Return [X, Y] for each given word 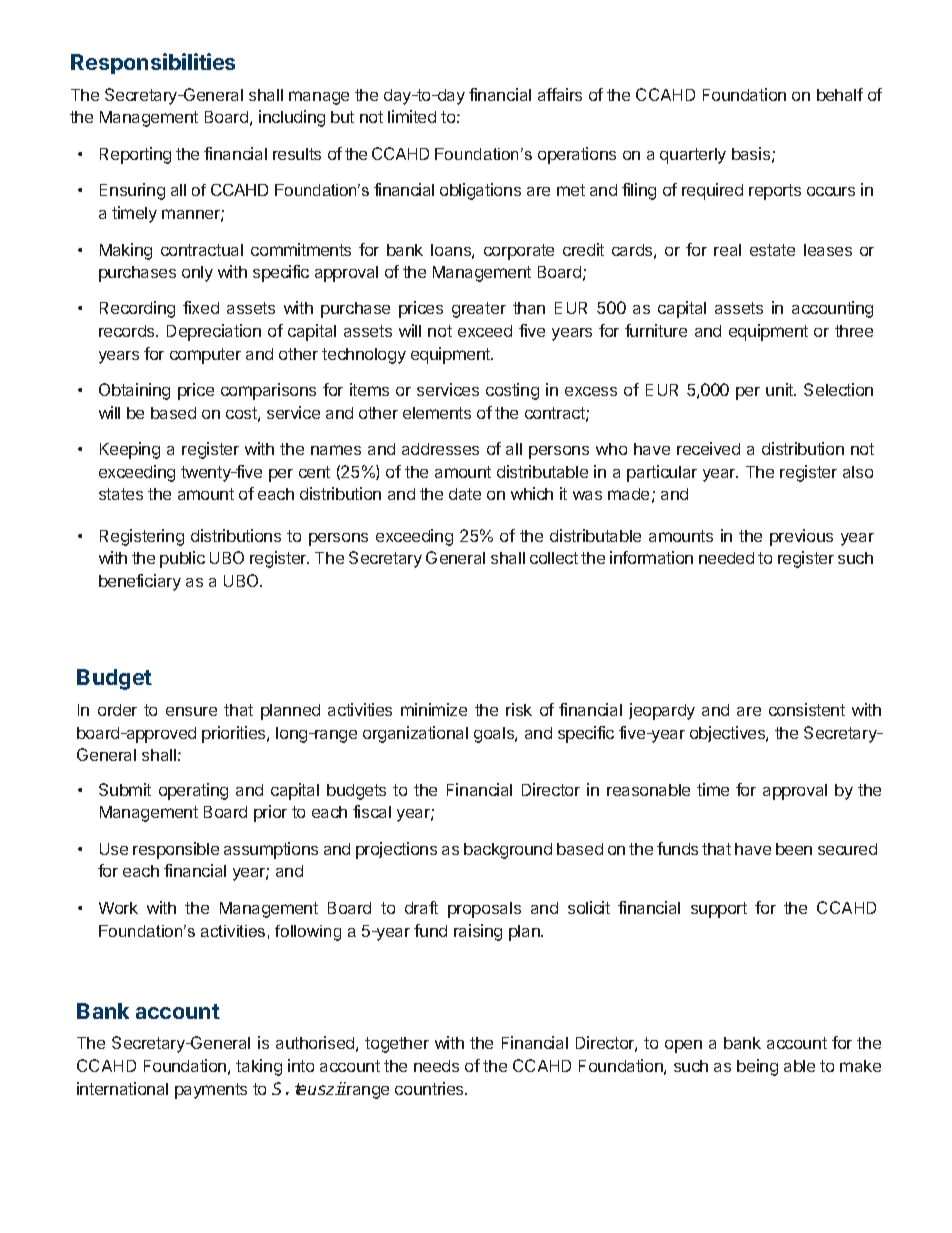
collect [554, 558]
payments [211, 1091]
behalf [840, 94]
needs [436, 1066]
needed [726, 558]
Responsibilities [153, 63]
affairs [560, 94]
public [182, 559]
